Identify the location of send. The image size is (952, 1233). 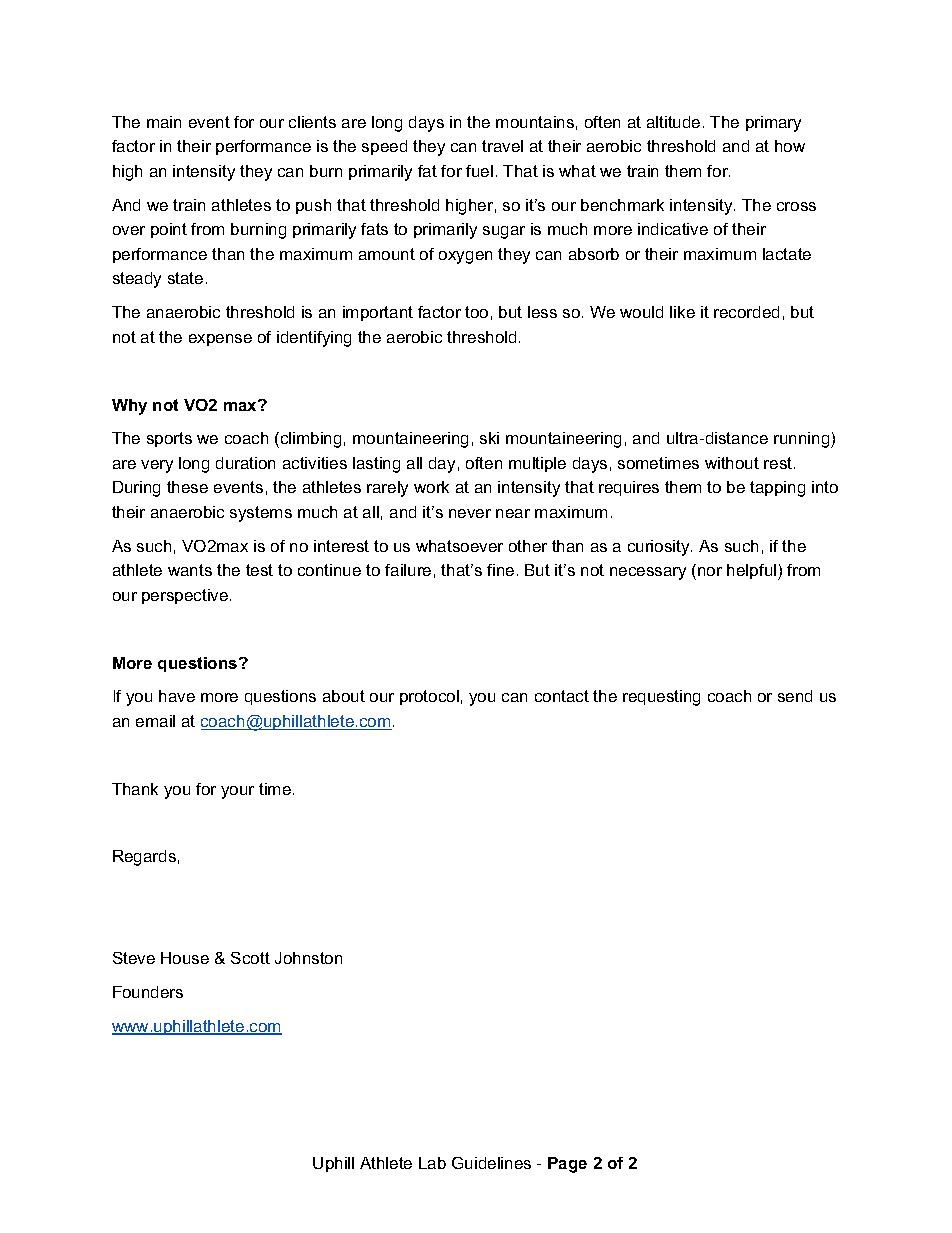
(795, 696).
